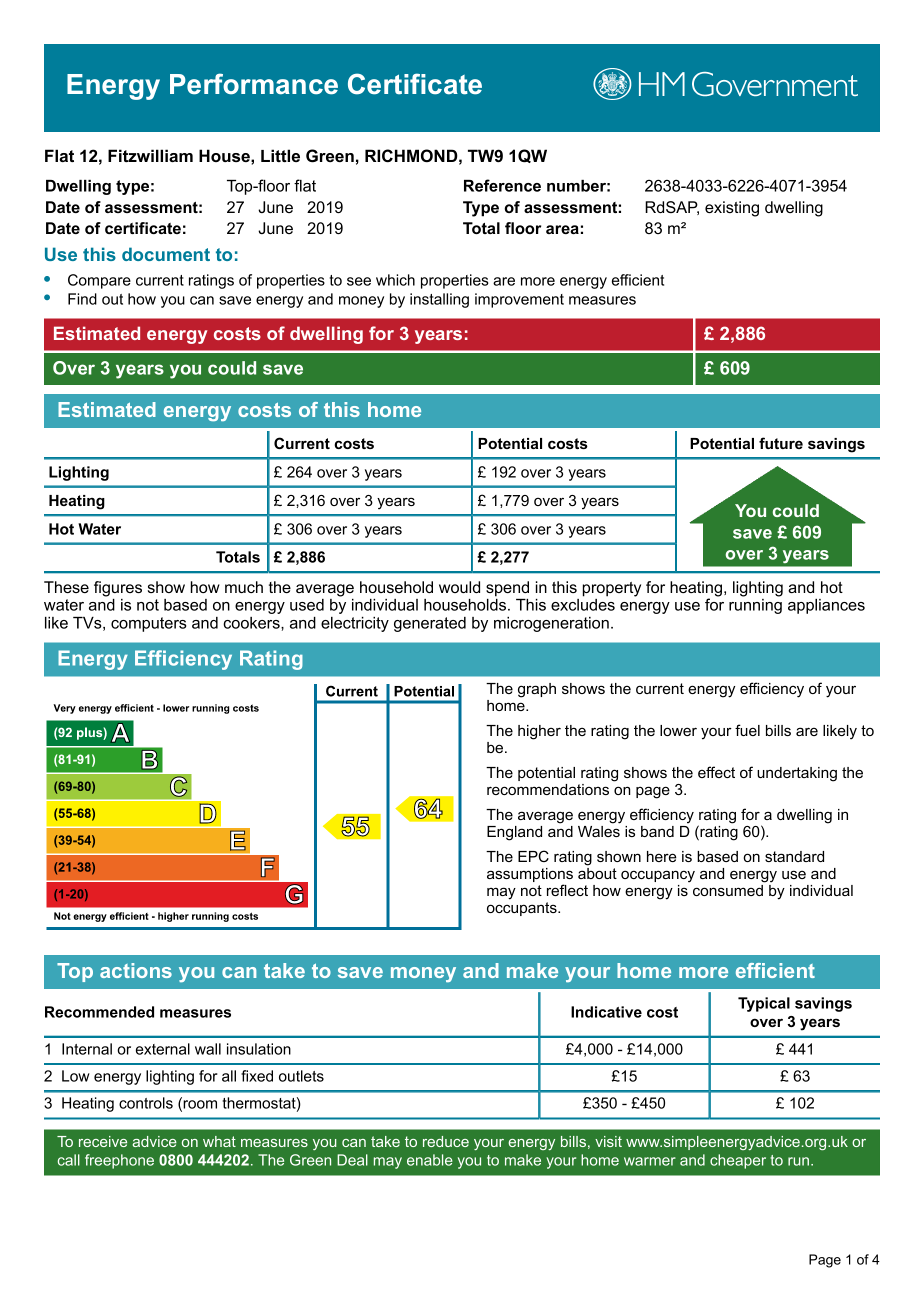 This screenshot has height=1308, width=924. What do you see at coordinates (146, 1103) in the screenshot?
I see `controls` at bounding box center [146, 1103].
